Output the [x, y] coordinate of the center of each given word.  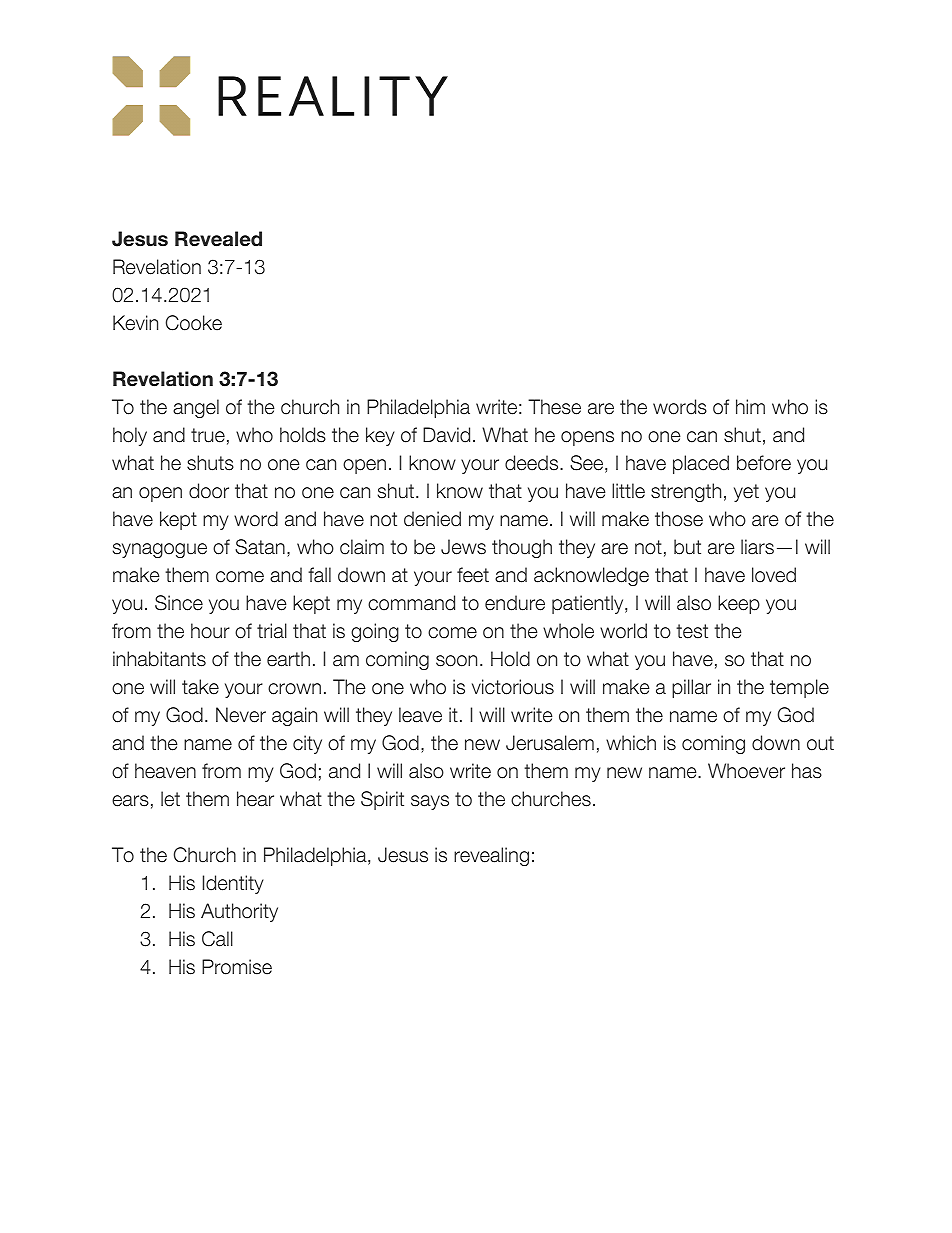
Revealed [218, 239]
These [554, 407]
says [430, 802]
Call [217, 939]
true [208, 435]
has [807, 771]
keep [739, 604]
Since [179, 603]
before [764, 463]
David [446, 435]
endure [515, 603]
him [750, 406]
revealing [491, 856]
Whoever [746, 771]
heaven [165, 771]
